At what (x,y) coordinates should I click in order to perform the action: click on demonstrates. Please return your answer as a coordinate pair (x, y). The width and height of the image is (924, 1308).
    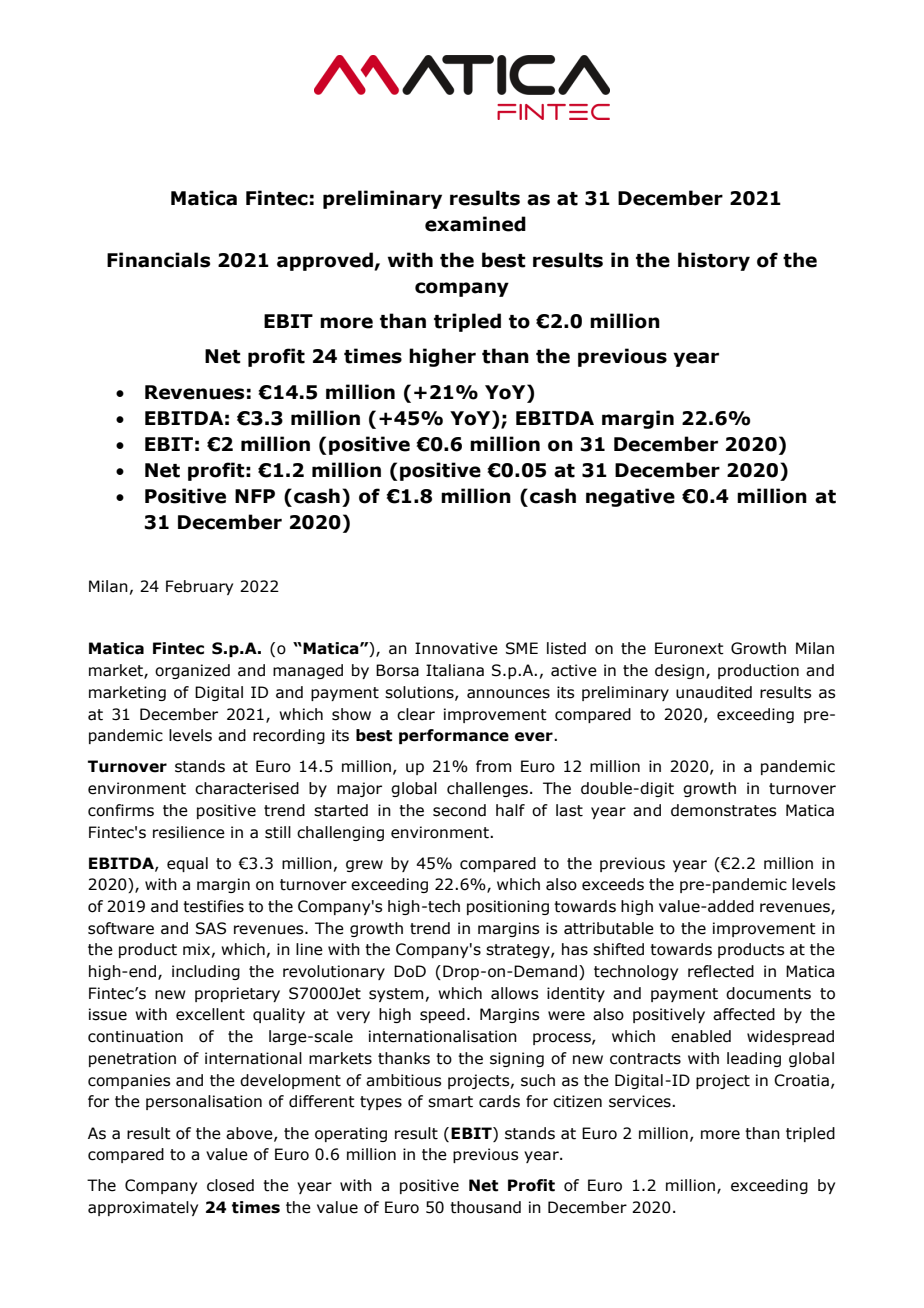
    Looking at the image, I should click on (723, 810).
